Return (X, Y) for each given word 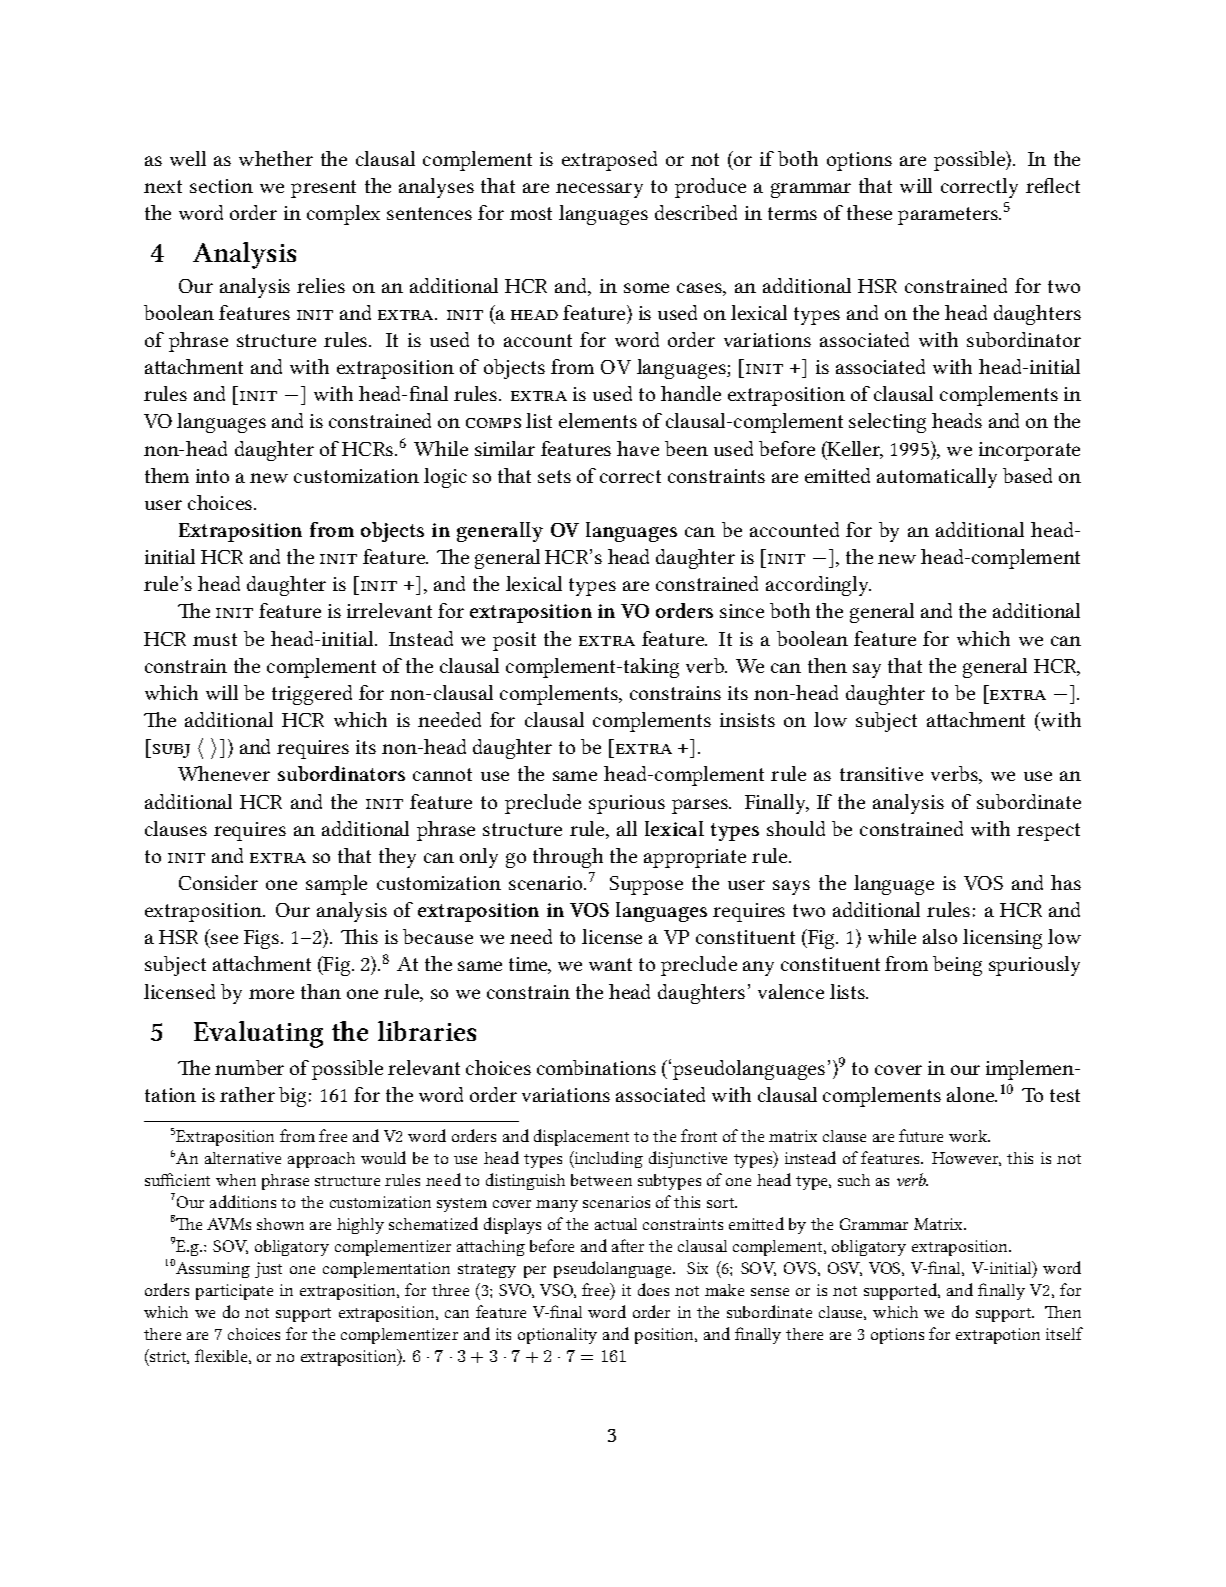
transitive (881, 774)
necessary (599, 190)
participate (234, 1292)
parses (701, 806)
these (869, 212)
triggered (312, 695)
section (221, 186)
